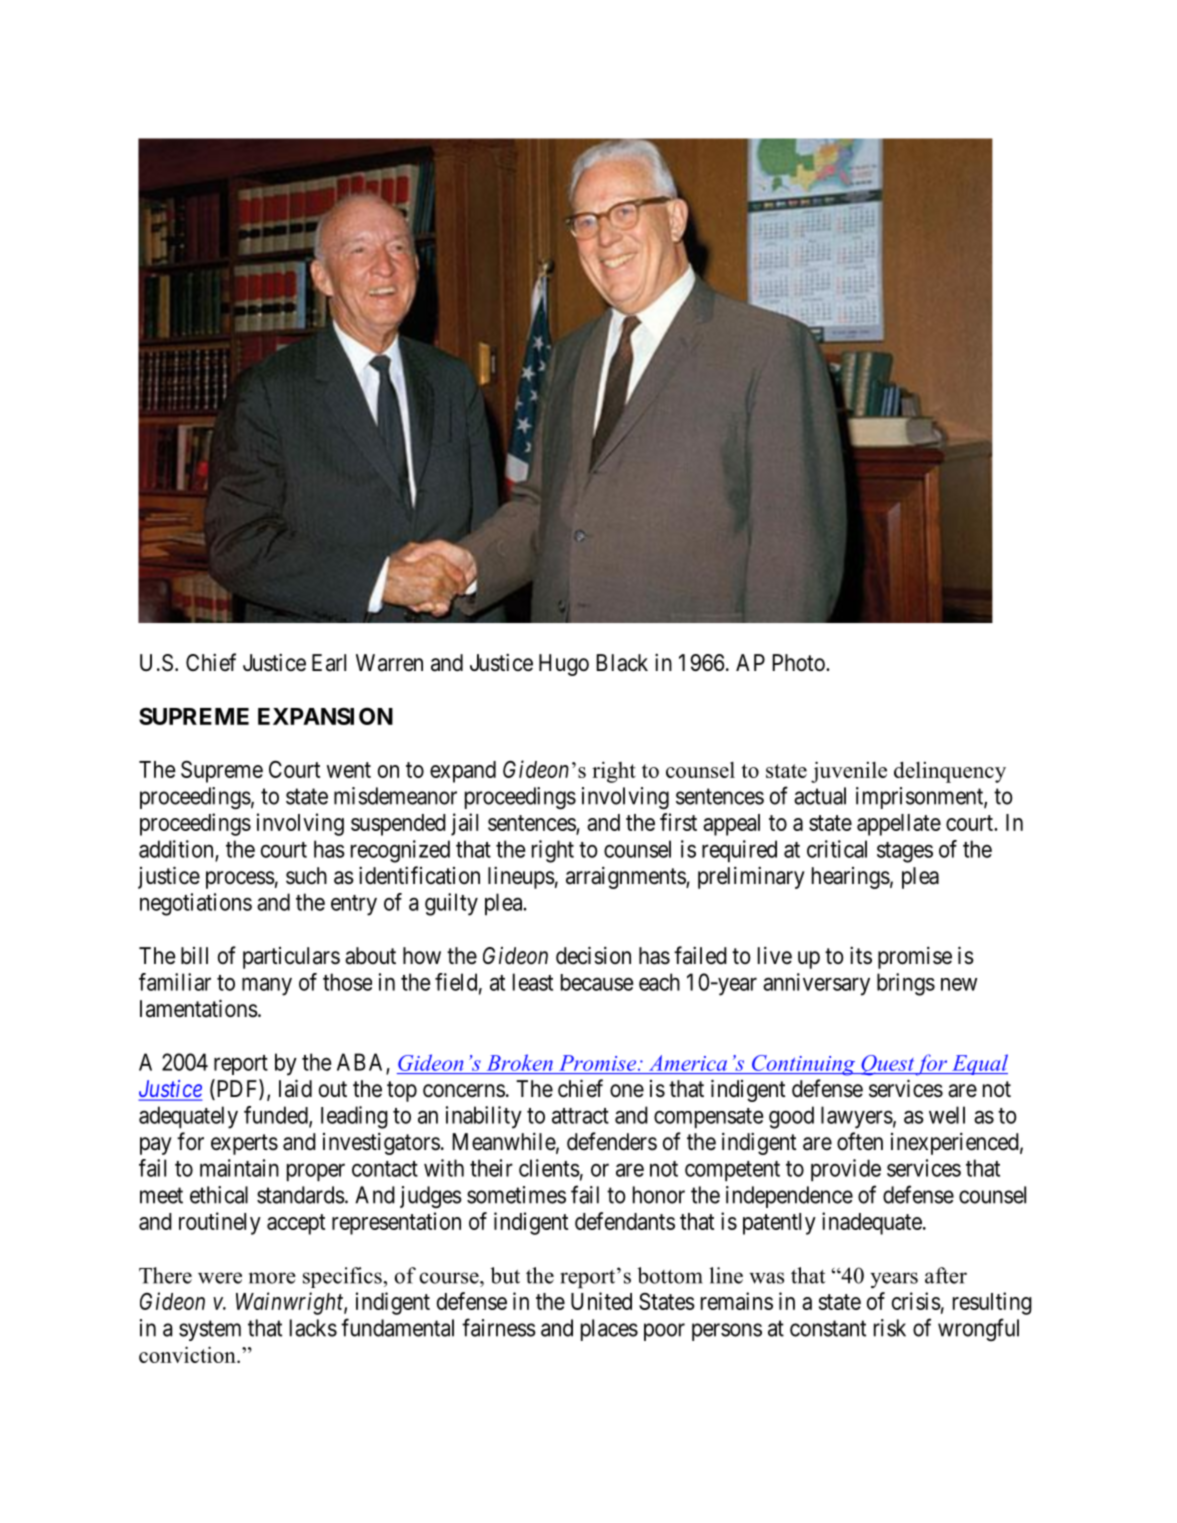 Image resolution: width=1177 pixels, height=1523 pixels. What do you see at coordinates (210, 1330) in the screenshot?
I see `system` at bounding box center [210, 1330].
